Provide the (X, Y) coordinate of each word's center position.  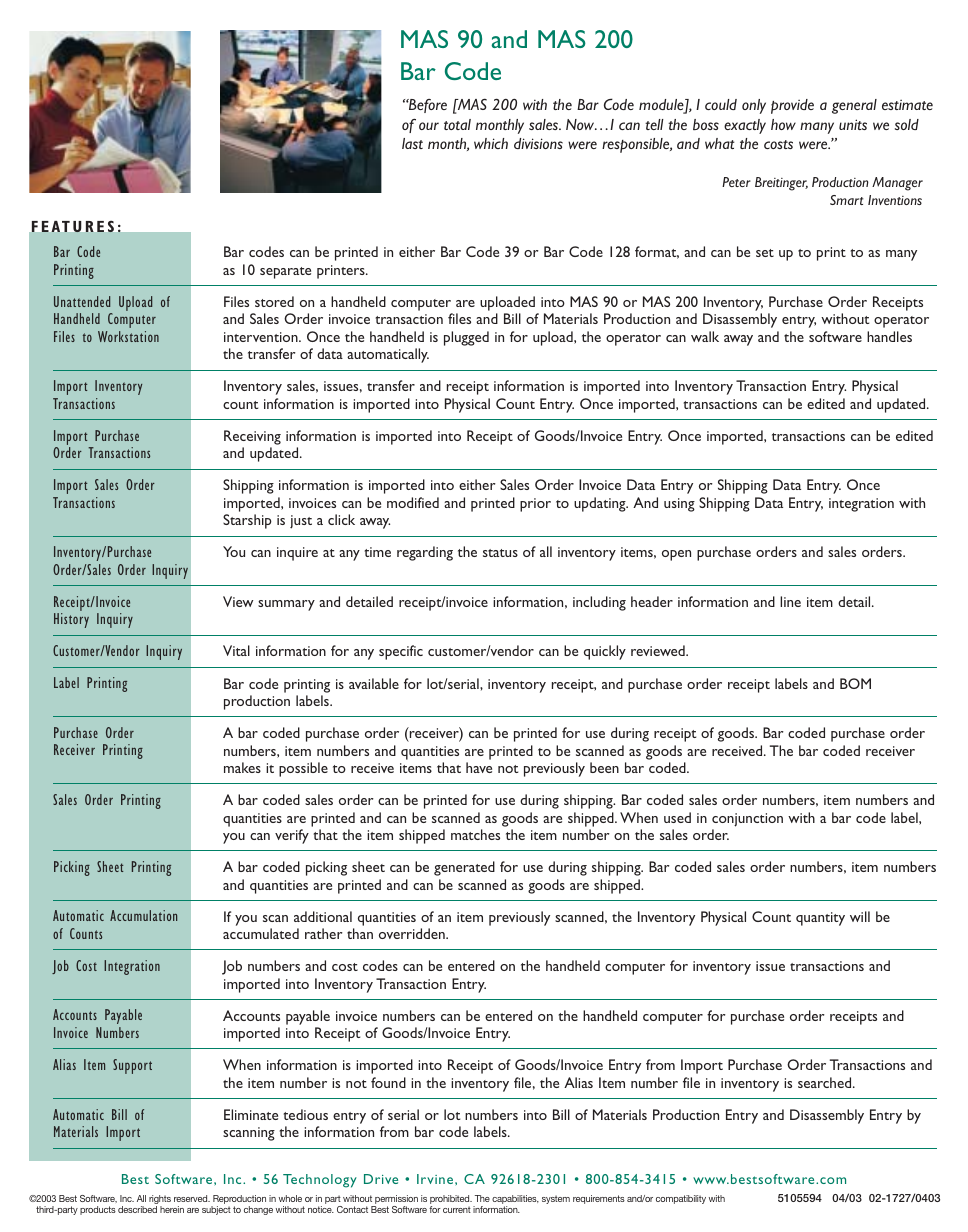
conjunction (747, 820)
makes (242, 767)
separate (285, 273)
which (491, 143)
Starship (247, 521)
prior (535, 505)
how (783, 124)
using (679, 505)
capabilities (515, 1201)
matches (475, 834)
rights (160, 1201)
